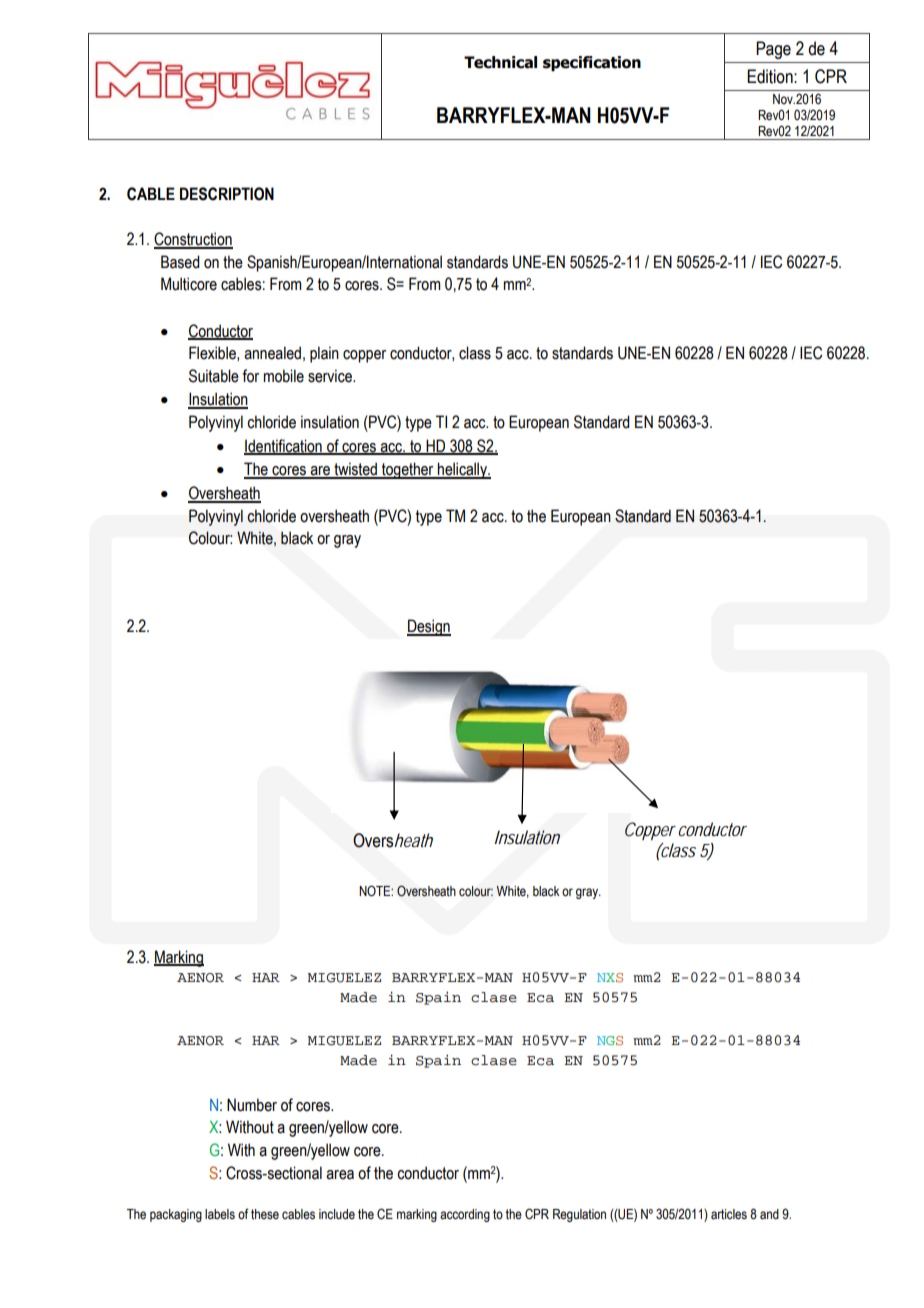 The width and height of the screenshot is (924, 1308). What do you see at coordinates (429, 627) in the screenshot?
I see `Design` at bounding box center [429, 627].
